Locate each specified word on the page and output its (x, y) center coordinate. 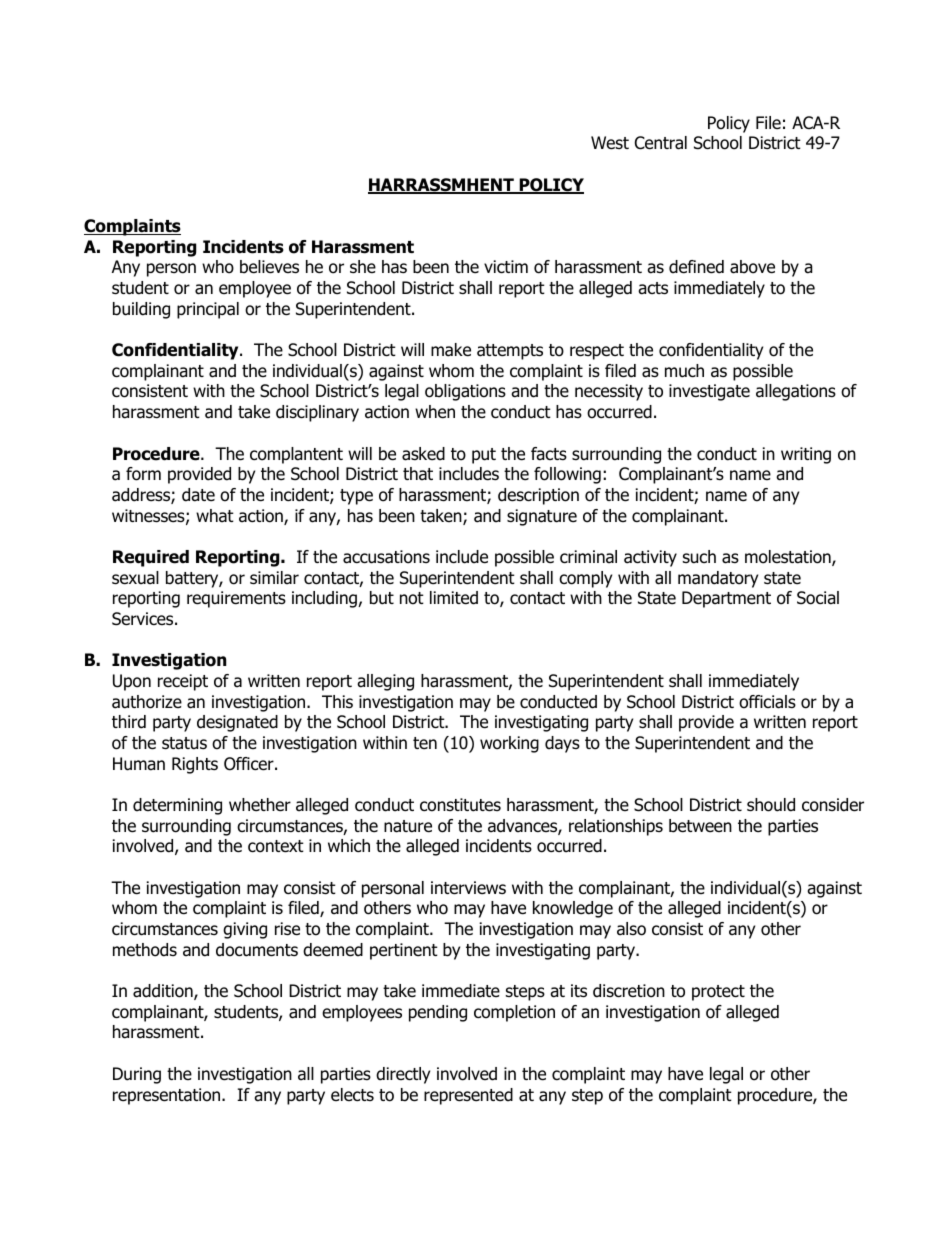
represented (468, 1096)
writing (806, 455)
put (484, 456)
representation (168, 1096)
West (610, 143)
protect (718, 993)
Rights (195, 765)
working (509, 744)
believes (269, 267)
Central (661, 143)
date (198, 495)
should (771, 805)
